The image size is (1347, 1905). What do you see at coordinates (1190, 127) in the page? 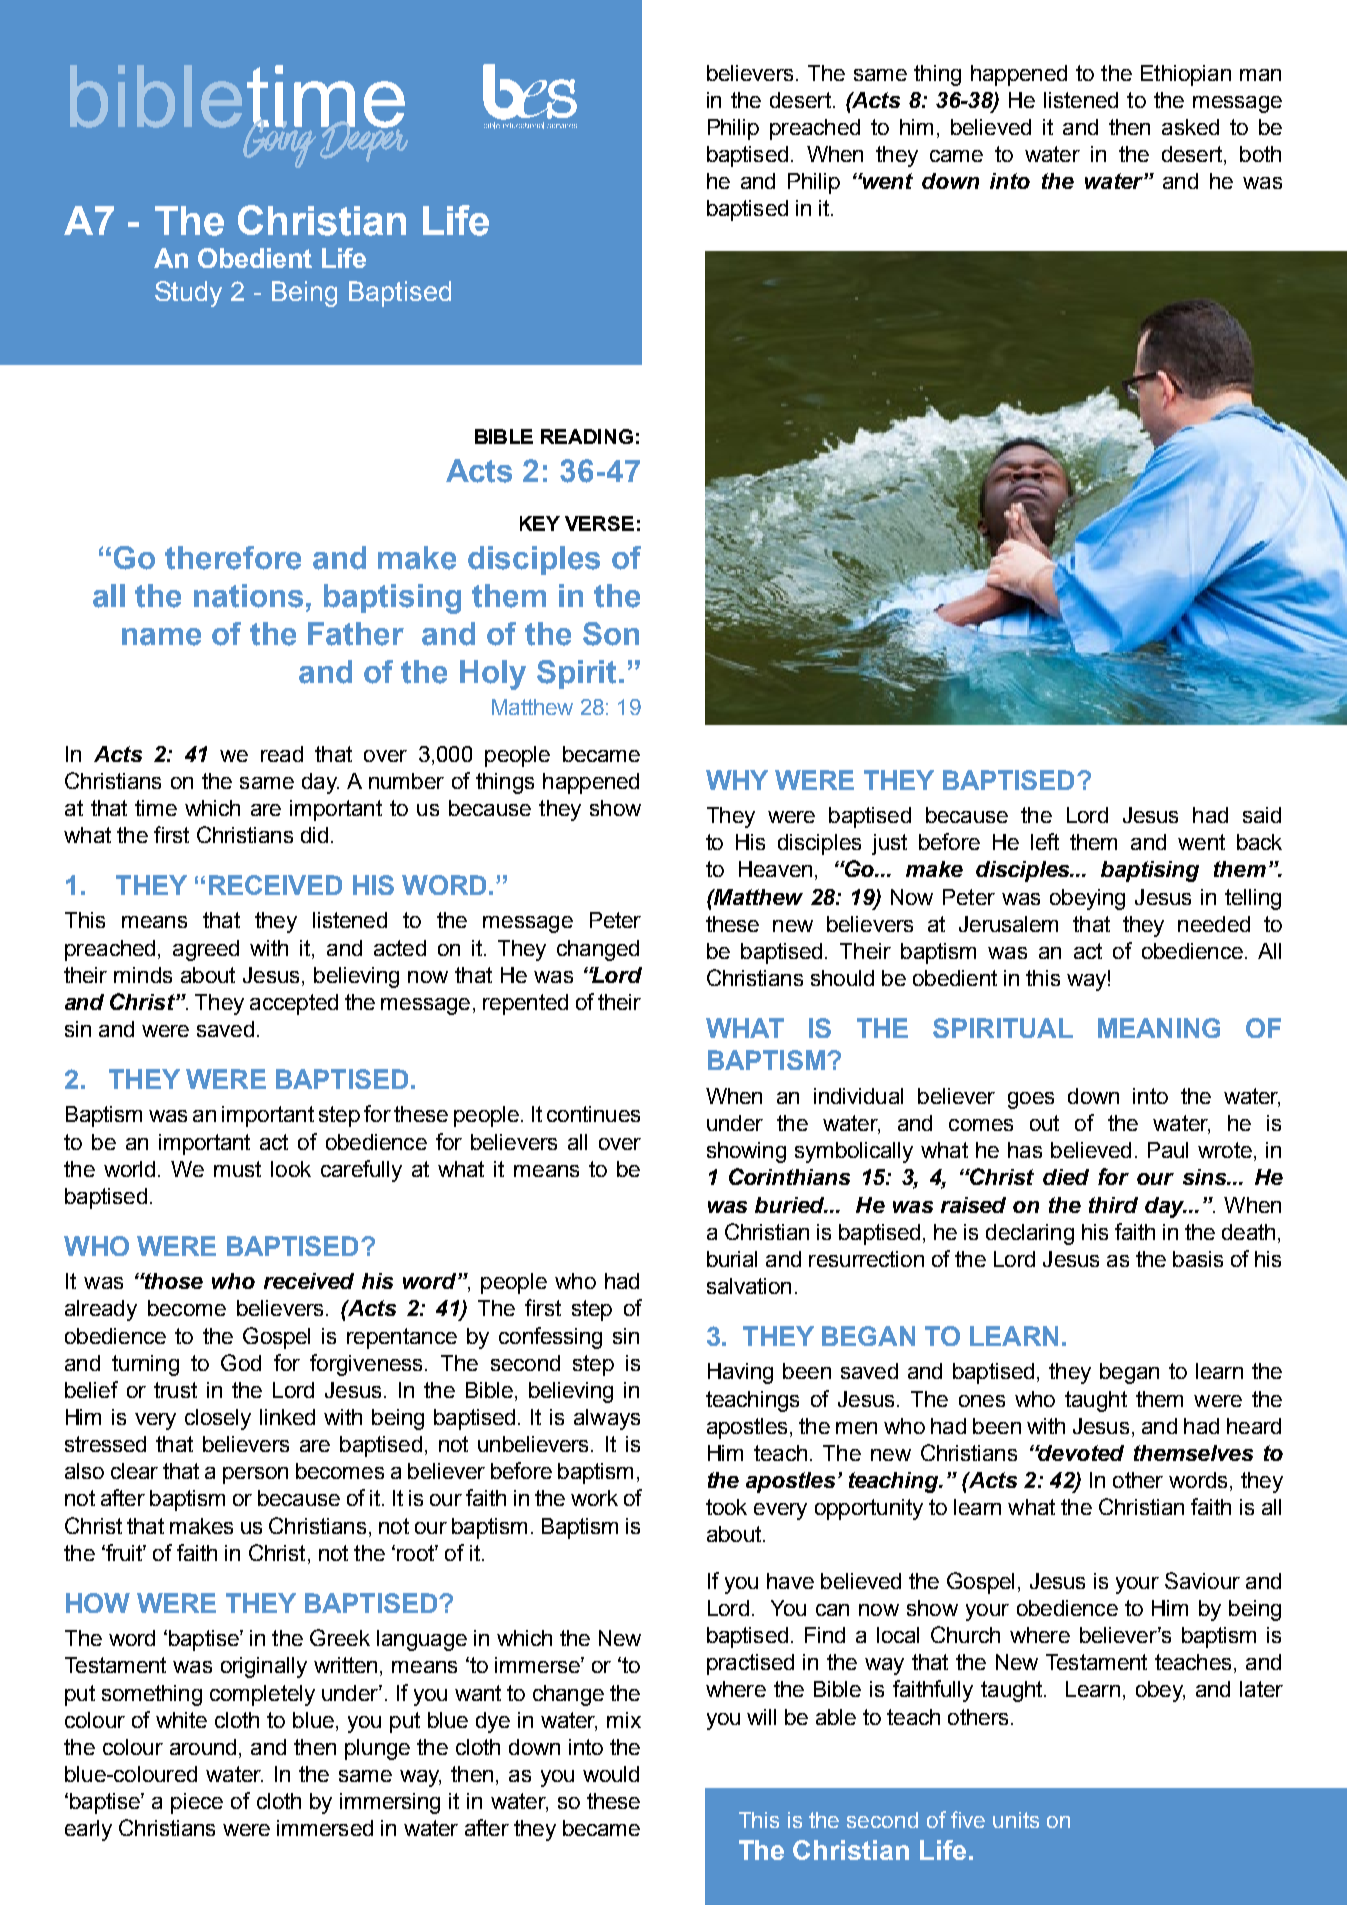
I see `asked` at bounding box center [1190, 127].
